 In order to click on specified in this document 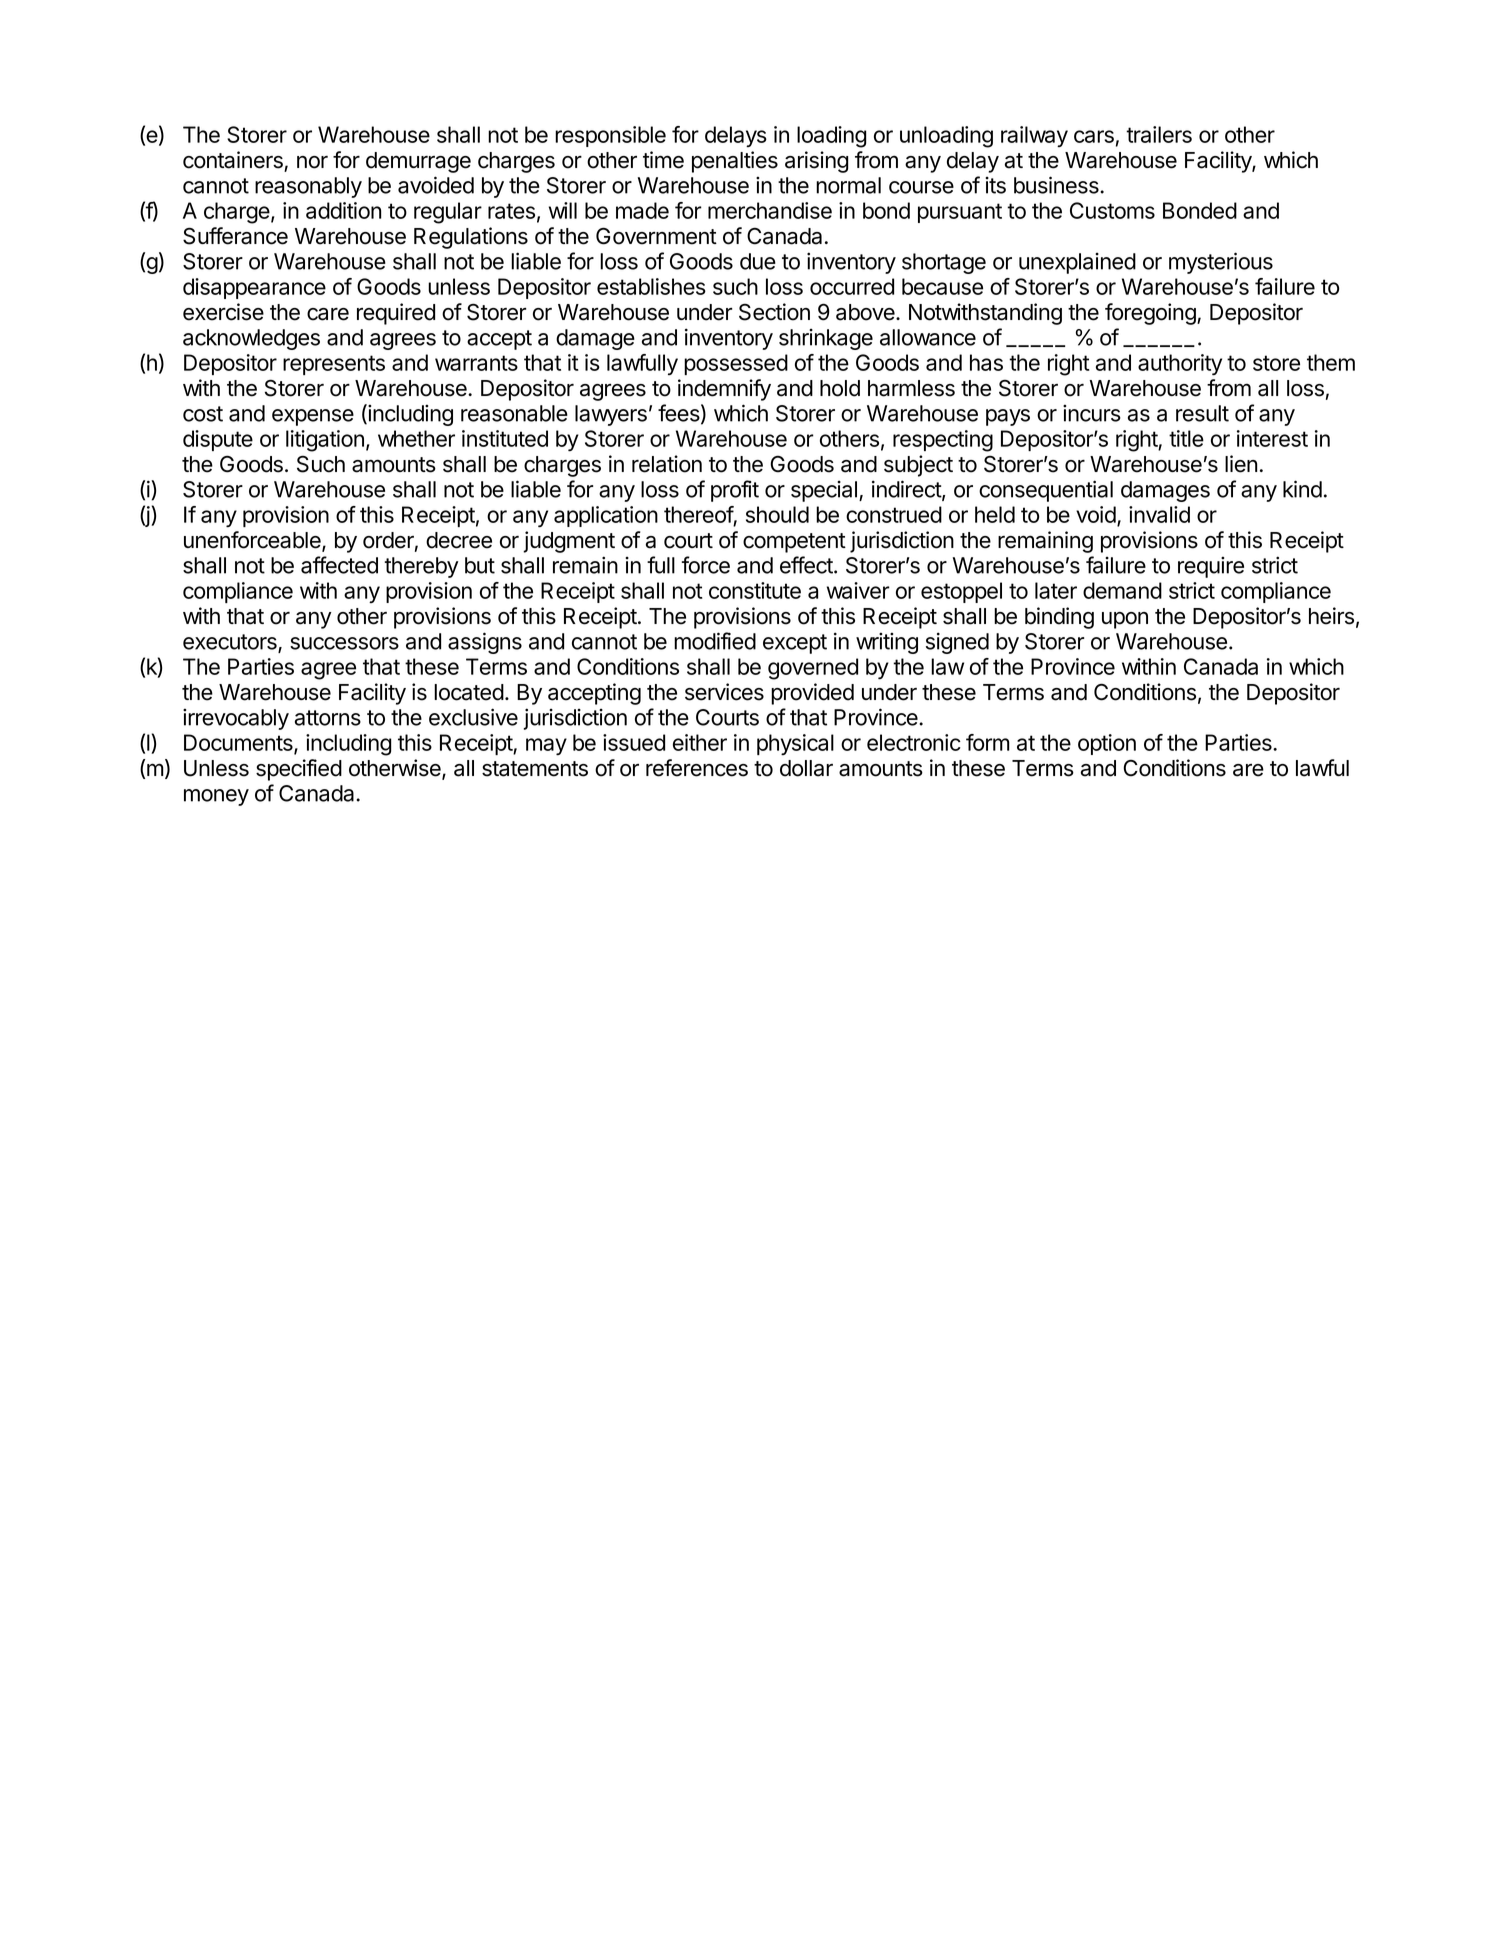, I will do `click(299, 770)`.
